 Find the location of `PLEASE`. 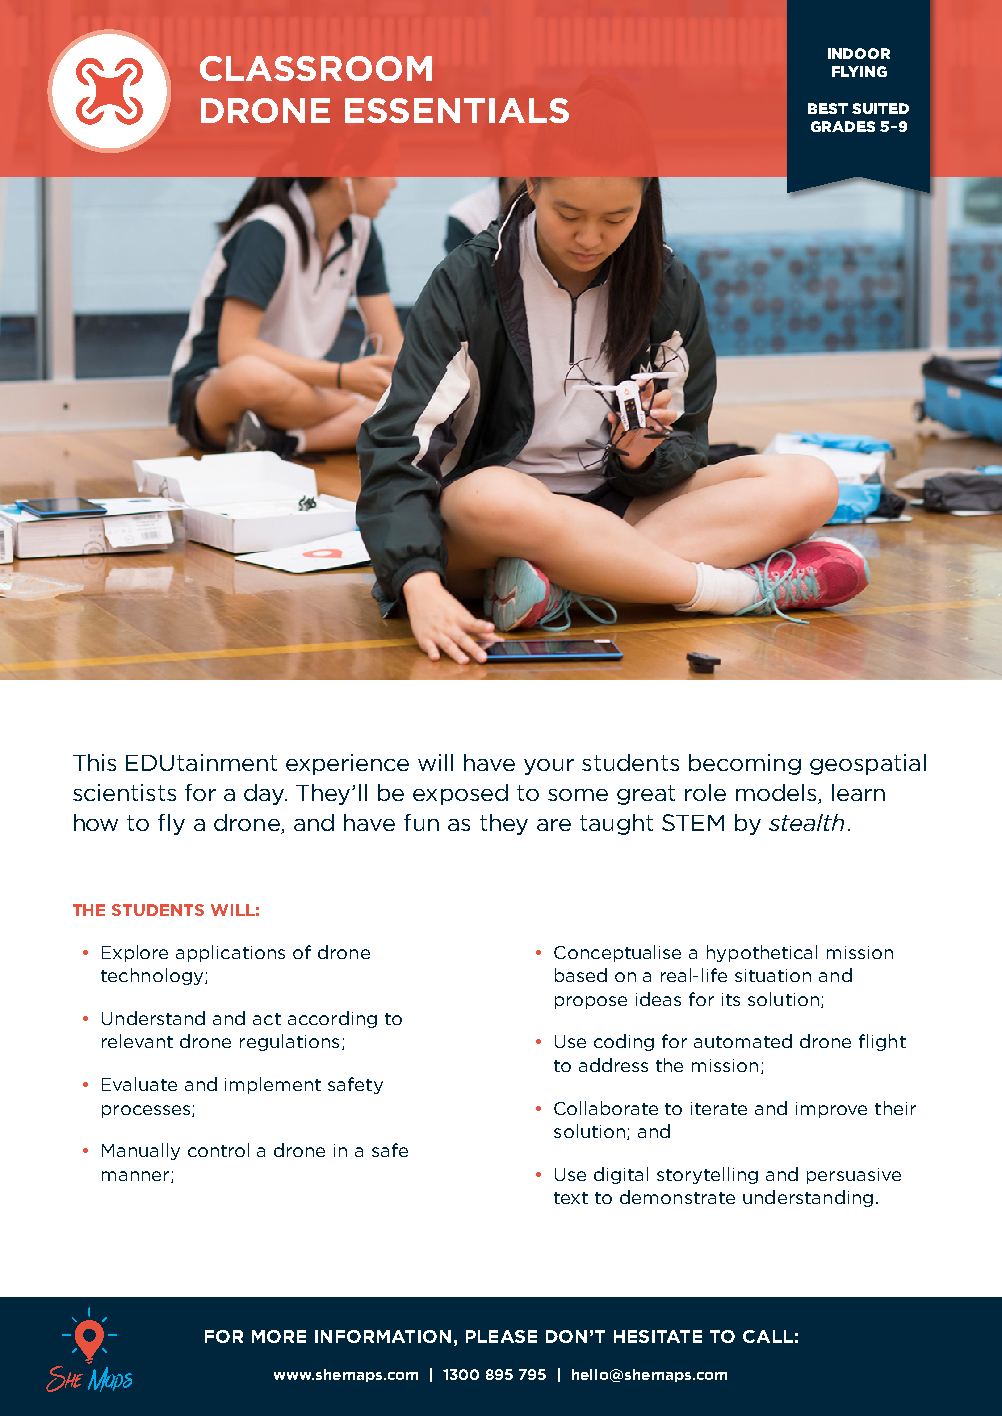

PLEASE is located at coordinates (501, 1336).
